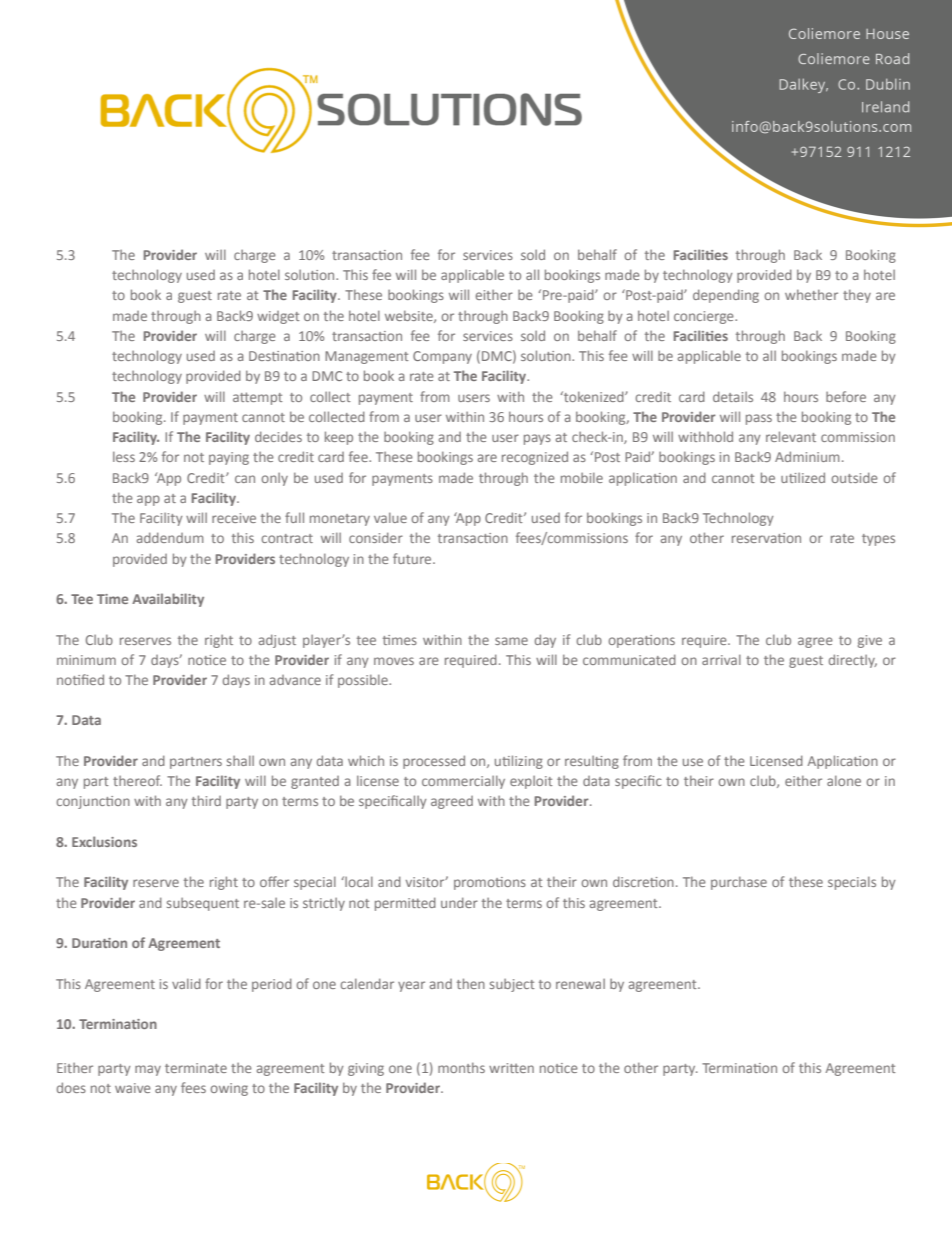 This screenshot has width=952, height=1233. Describe the element at coordinates (148, 1070) in the screenshot. I see `may` at that location.
